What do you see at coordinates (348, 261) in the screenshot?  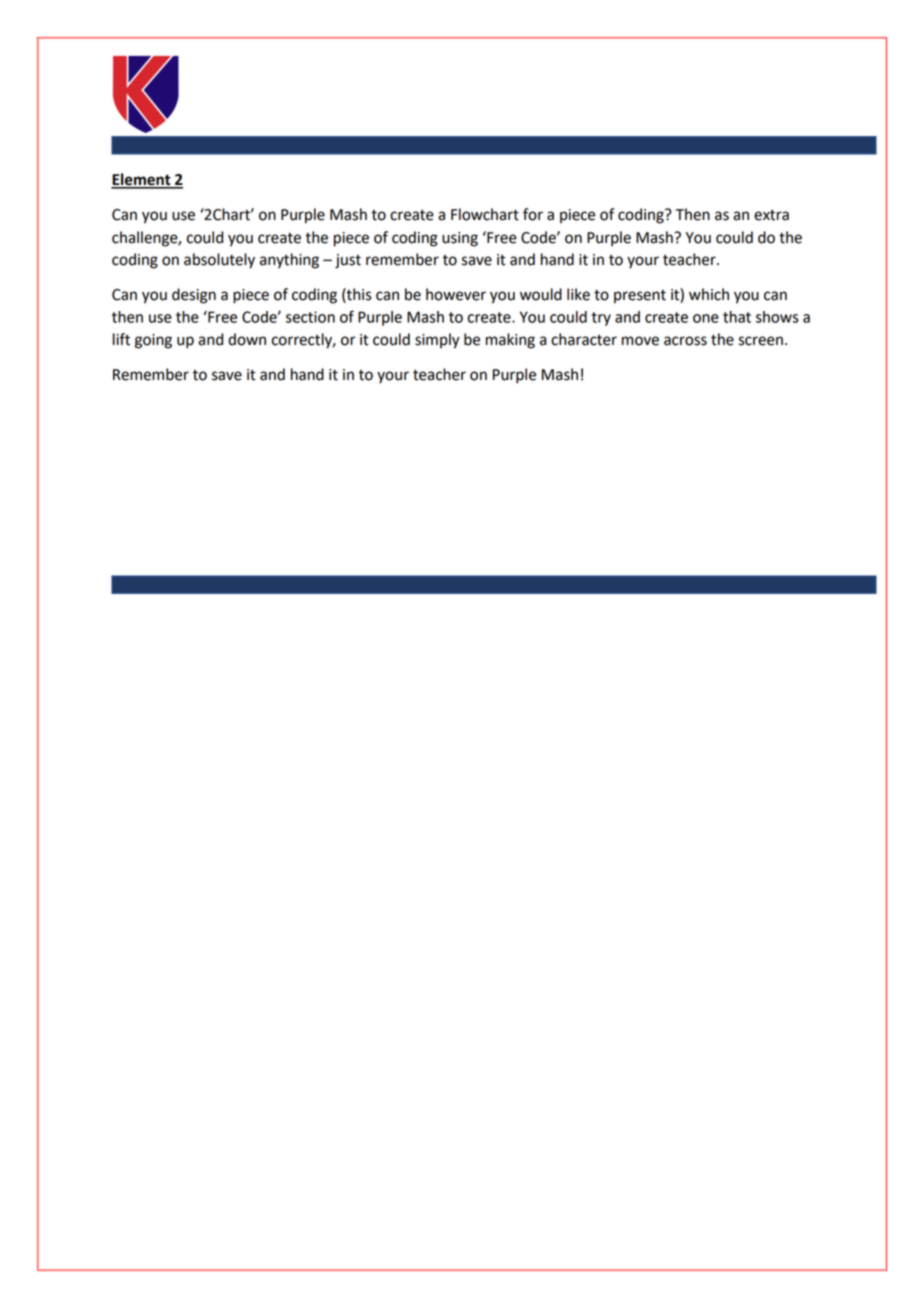 I see `just` at bounding box center [348, 261].
